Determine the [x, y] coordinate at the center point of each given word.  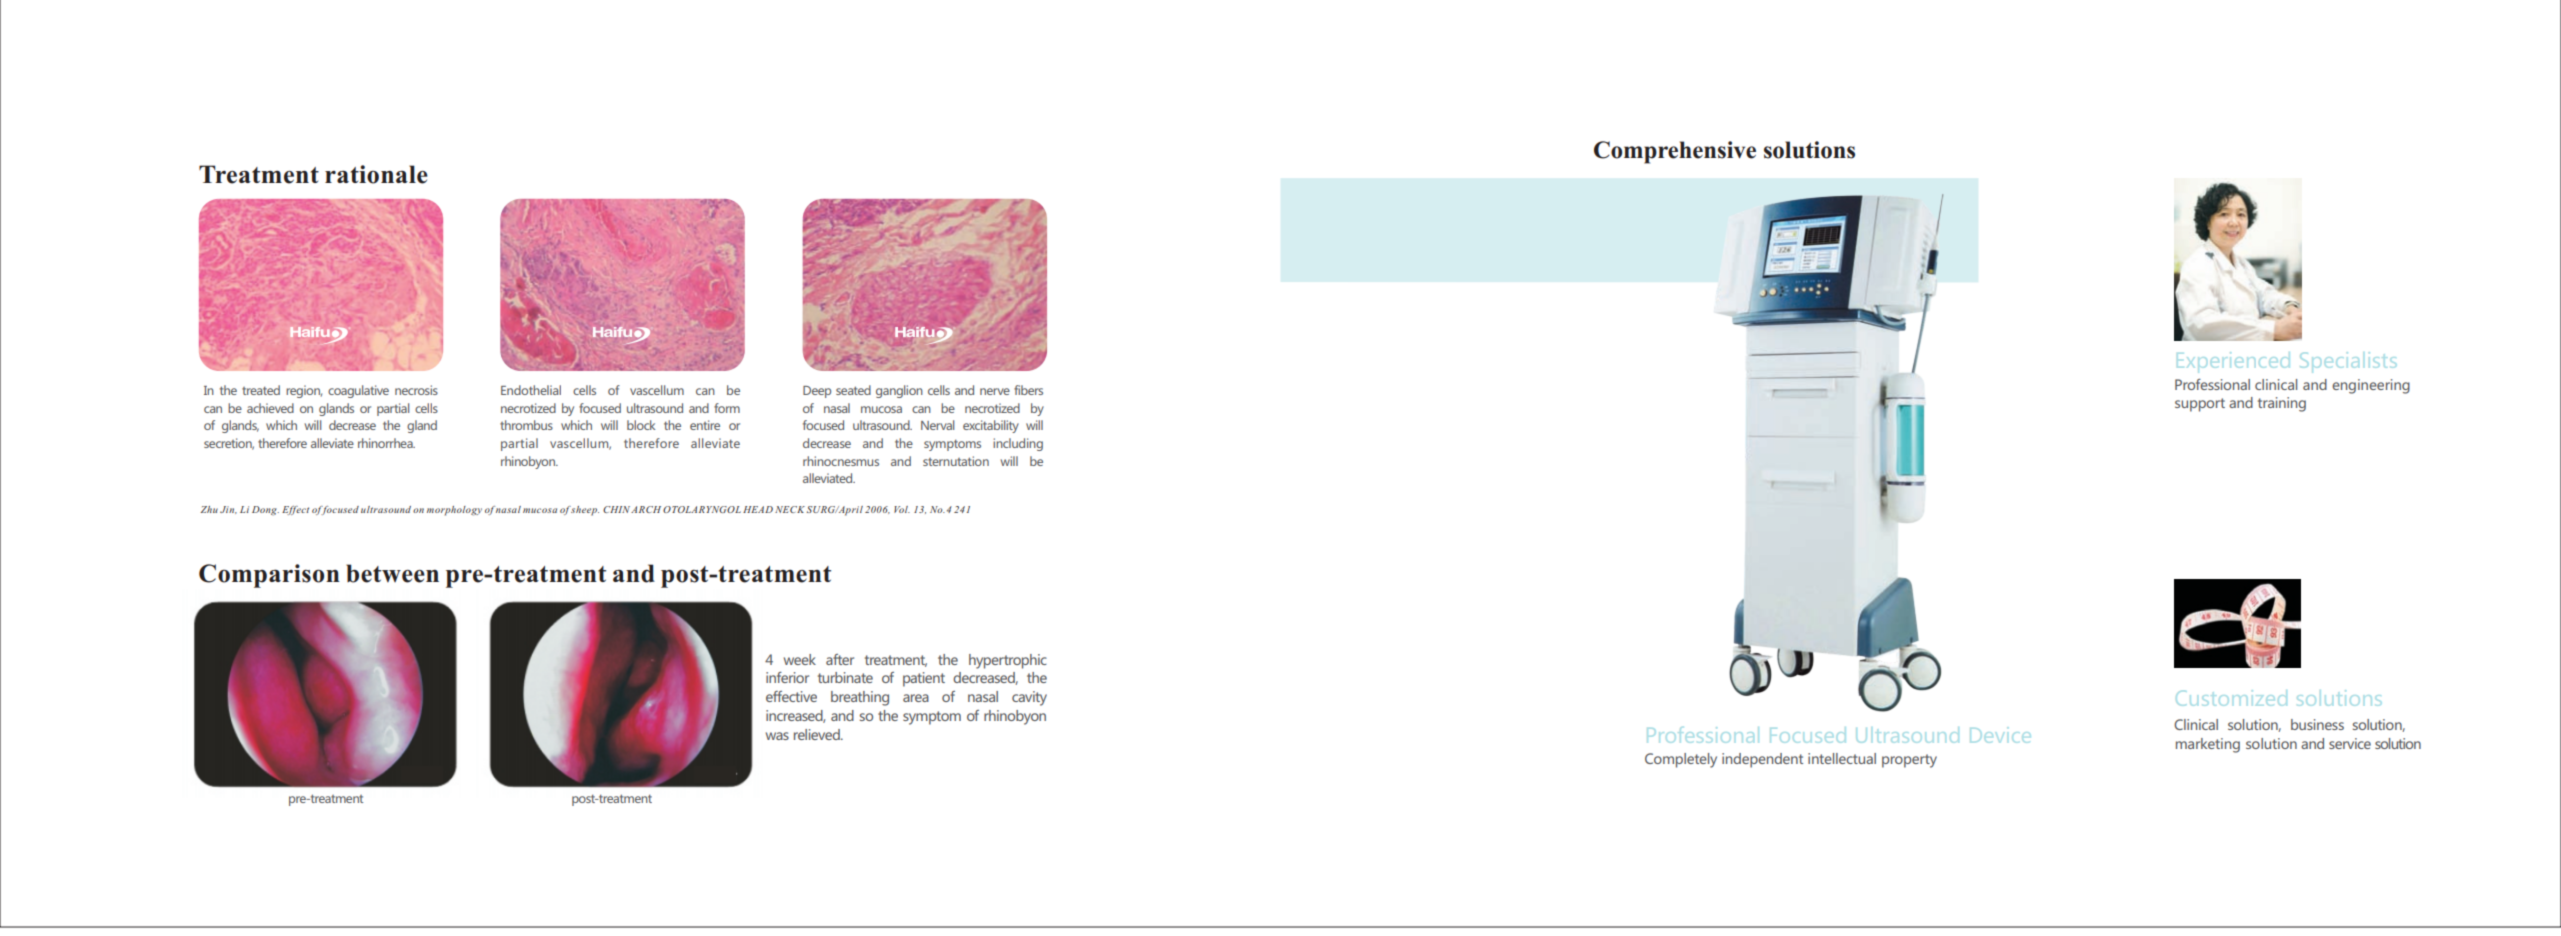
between [392, 573]
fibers [1028, 390]
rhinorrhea [386, 443]
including [1018, 444]
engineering [2371, 386]
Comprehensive [1675, 152]
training [2282, 404]
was [777, 736]
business [2317, 724]
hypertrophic [1008, 661]
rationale [376, 174]
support [2200, 405]
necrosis [416, 390]
